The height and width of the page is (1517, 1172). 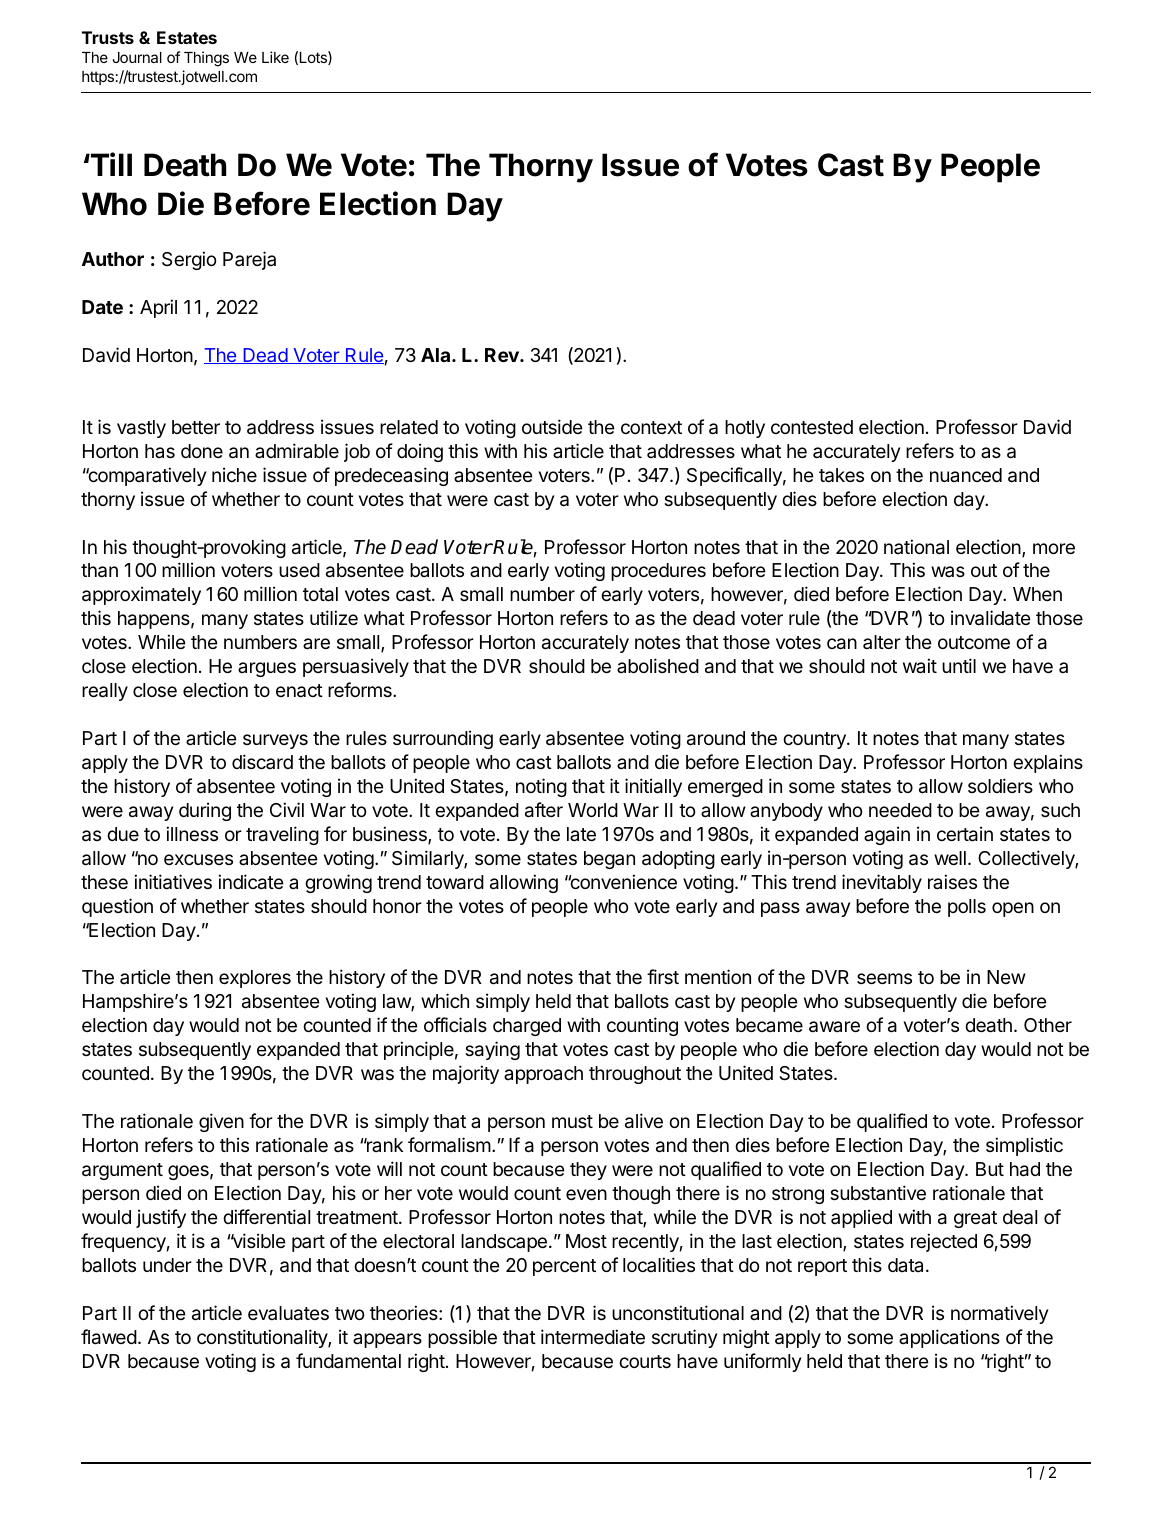 I want to click on abolished, so click(x=658, y=665).
